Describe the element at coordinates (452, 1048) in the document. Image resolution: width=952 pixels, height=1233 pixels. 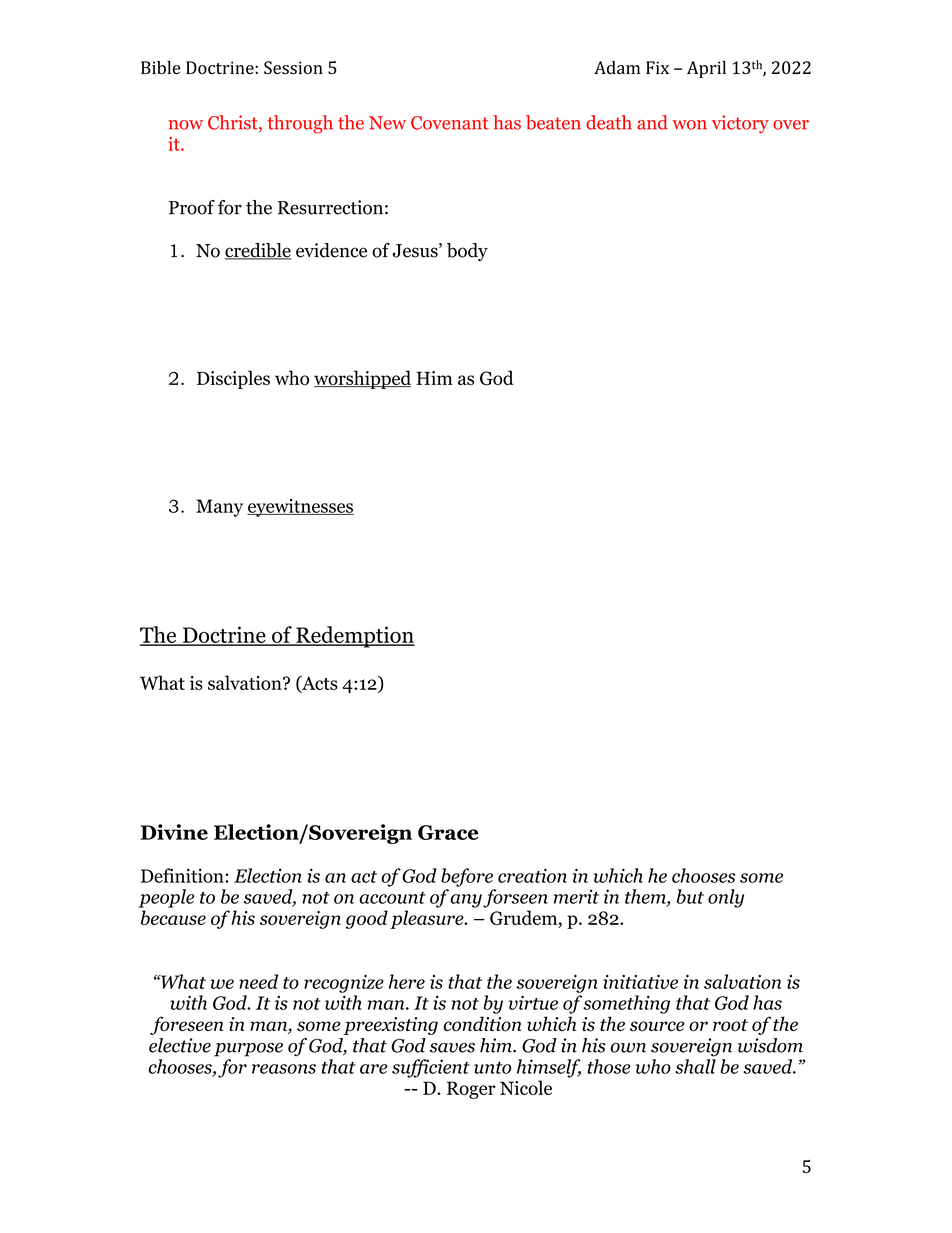
I see `saves` at that location.
